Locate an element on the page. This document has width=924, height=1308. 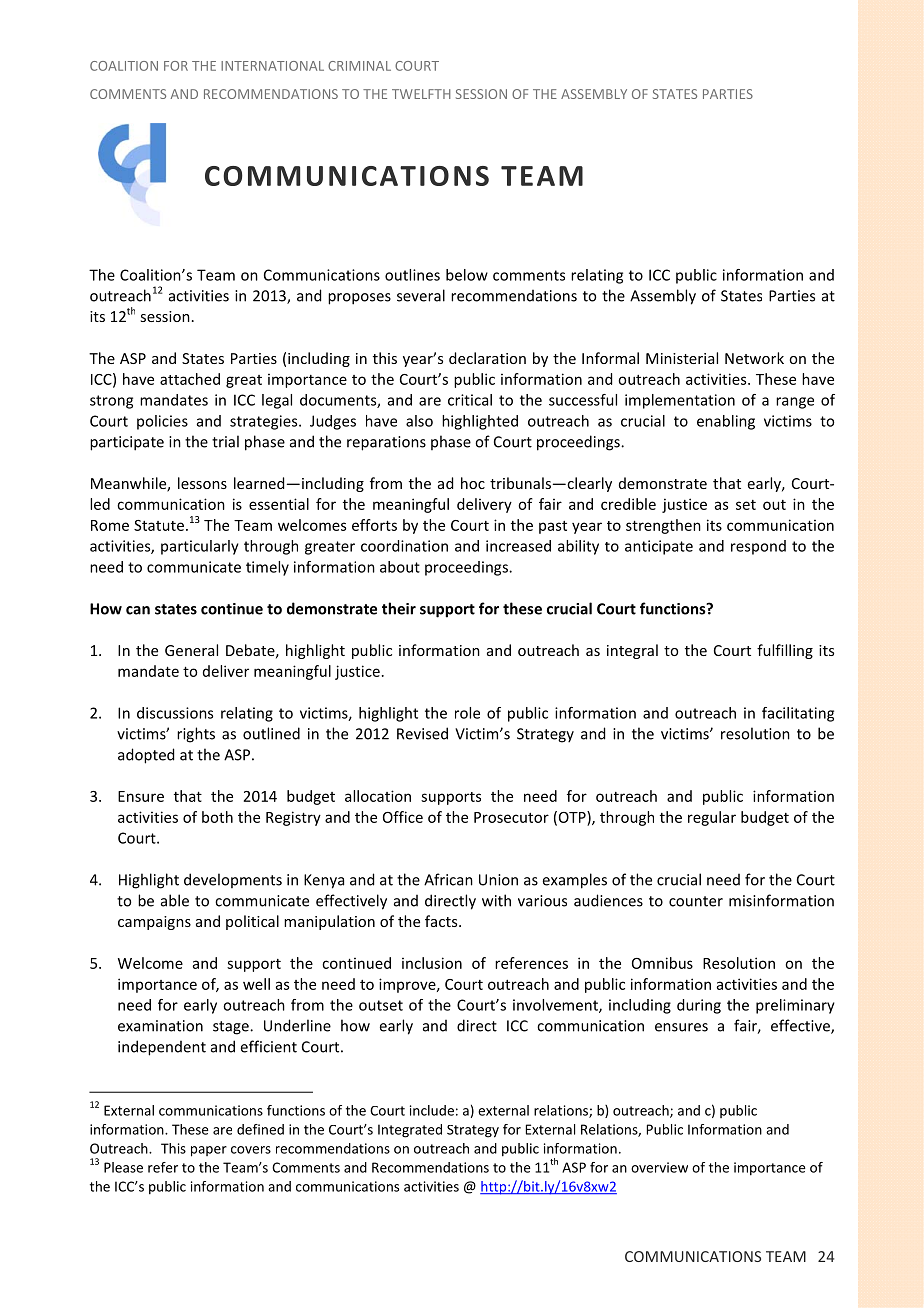
paper is located at coordinates (209, 1151).
